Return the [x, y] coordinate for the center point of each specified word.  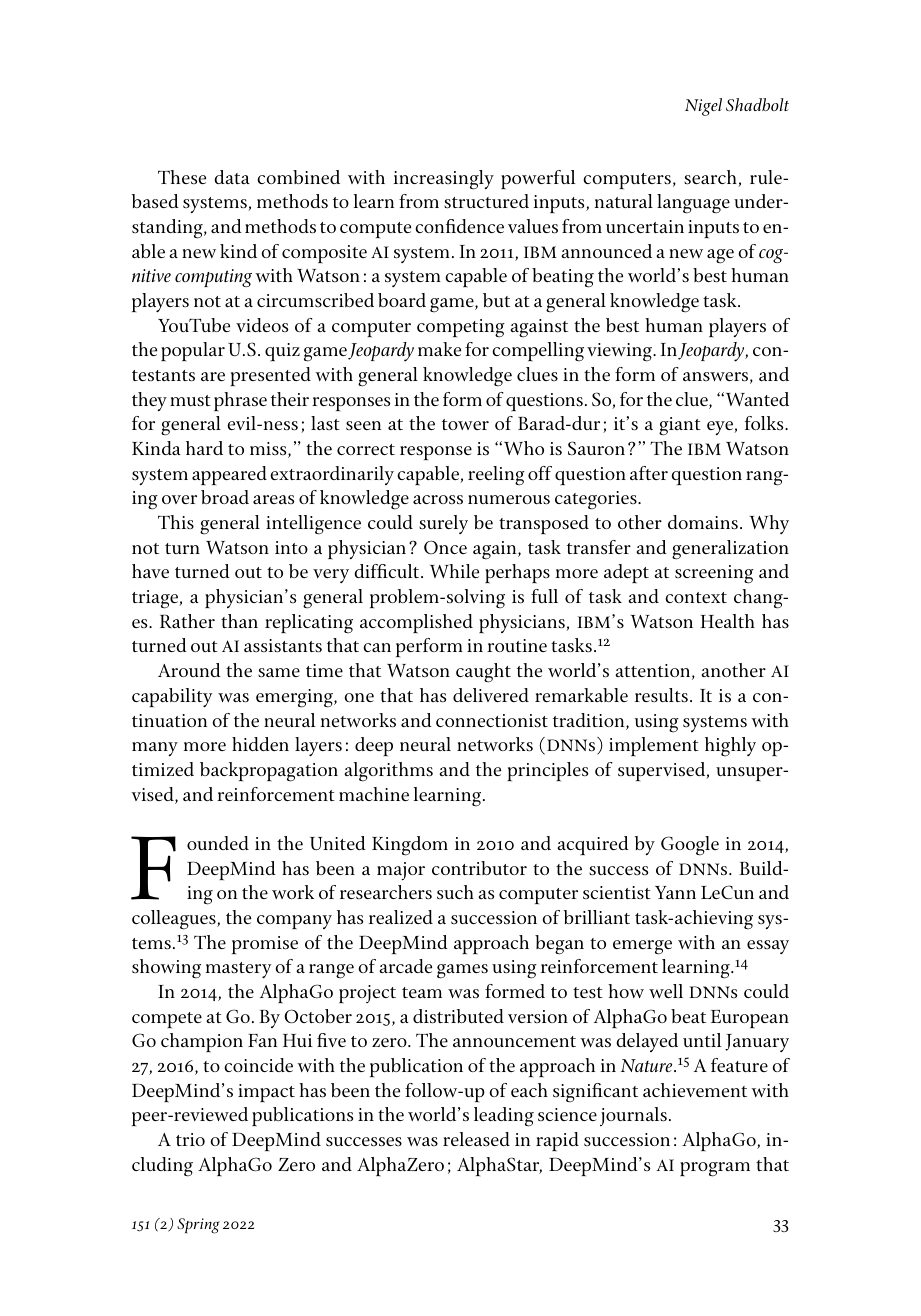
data [232, 177]
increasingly [444, 180]
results [661, 695]
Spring [198, 1226]
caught [483, 673]
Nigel [703, 107]
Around [189, 670]
